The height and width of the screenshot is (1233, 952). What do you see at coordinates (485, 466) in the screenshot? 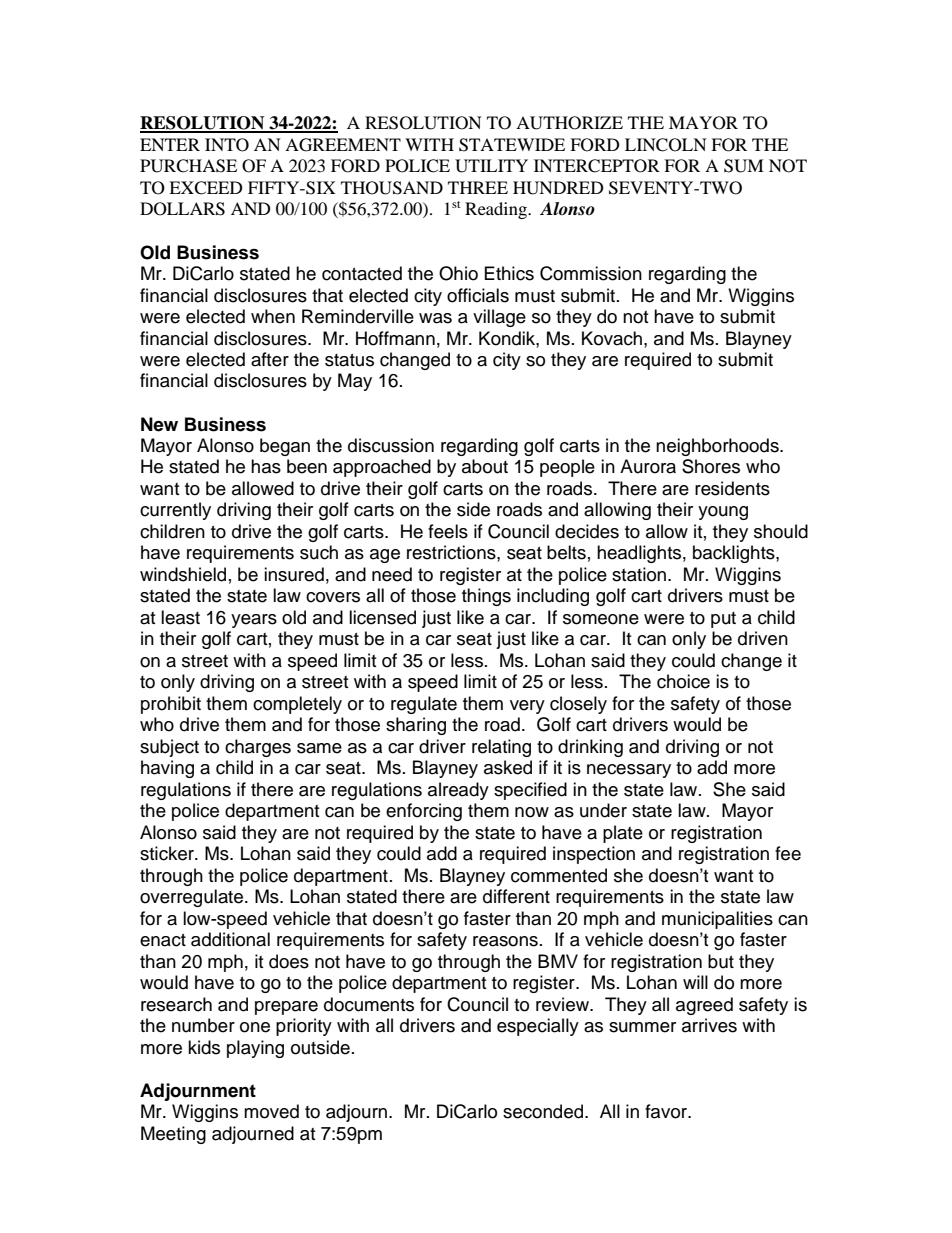
I see `about` at bounding box center [485, 466].
